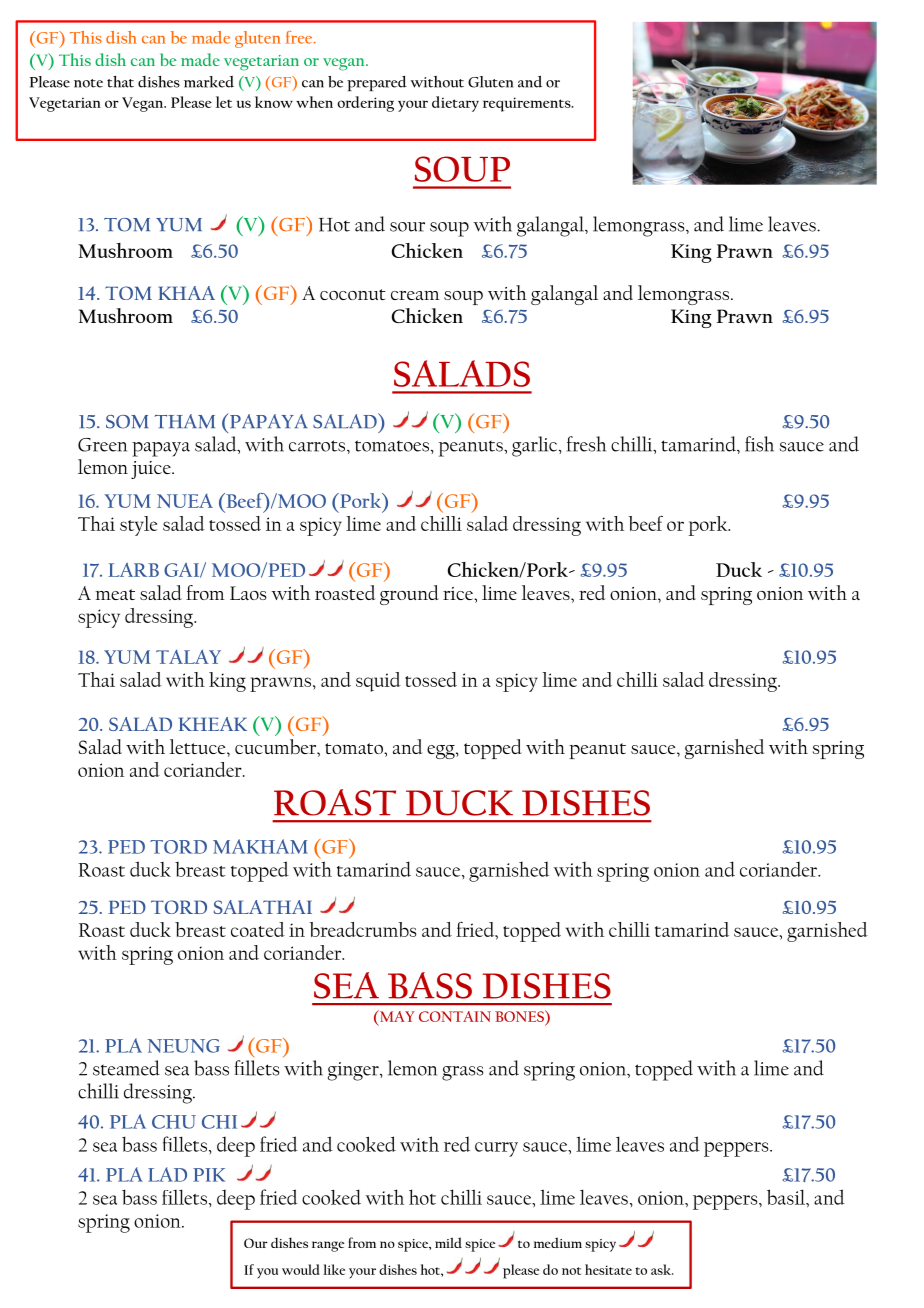  Describe the element at coordinates (185, 421) in the page. I see `THAM` at that location.
